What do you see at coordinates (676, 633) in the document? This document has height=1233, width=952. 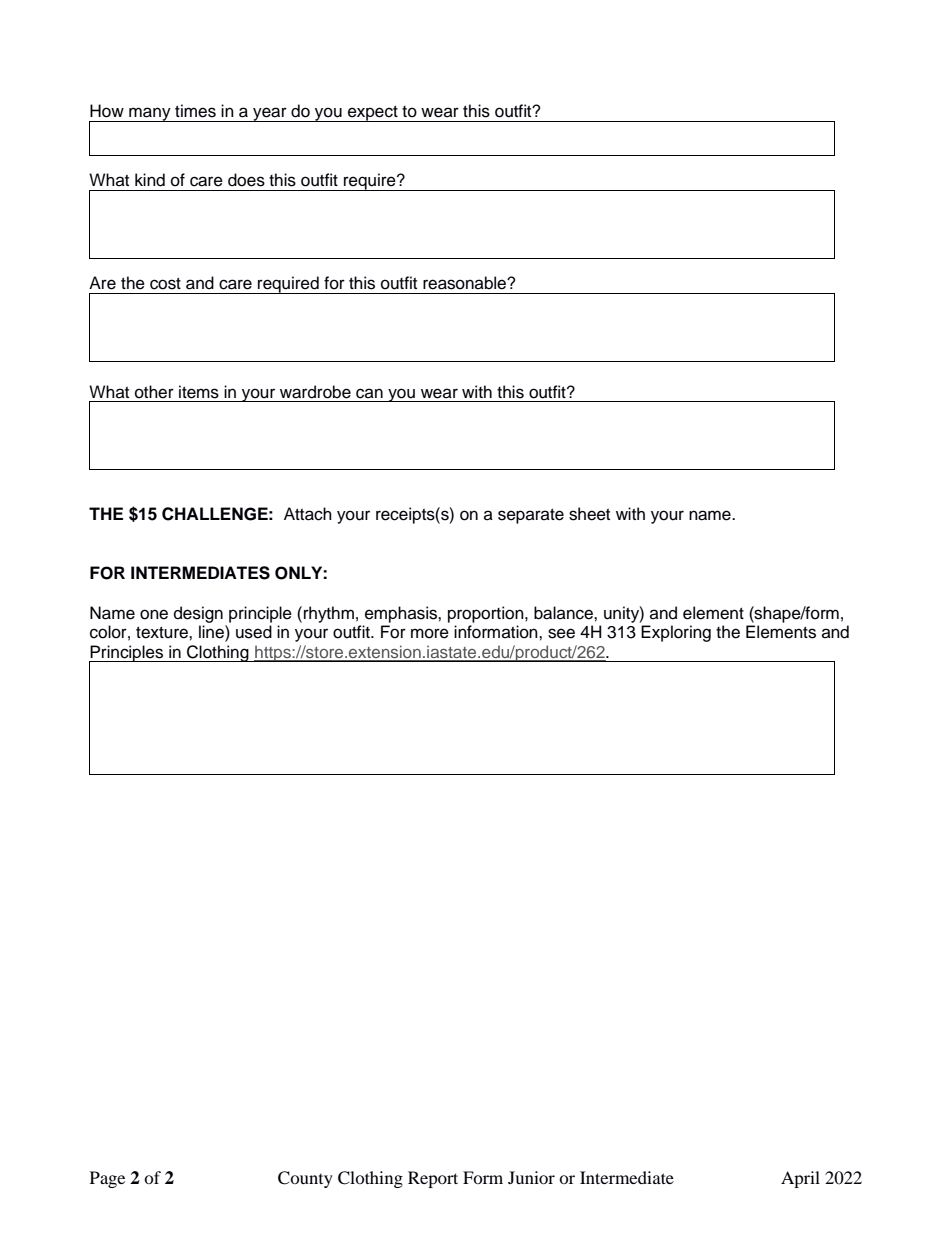 I see `Exploring` at bounding box center [676, 633].
